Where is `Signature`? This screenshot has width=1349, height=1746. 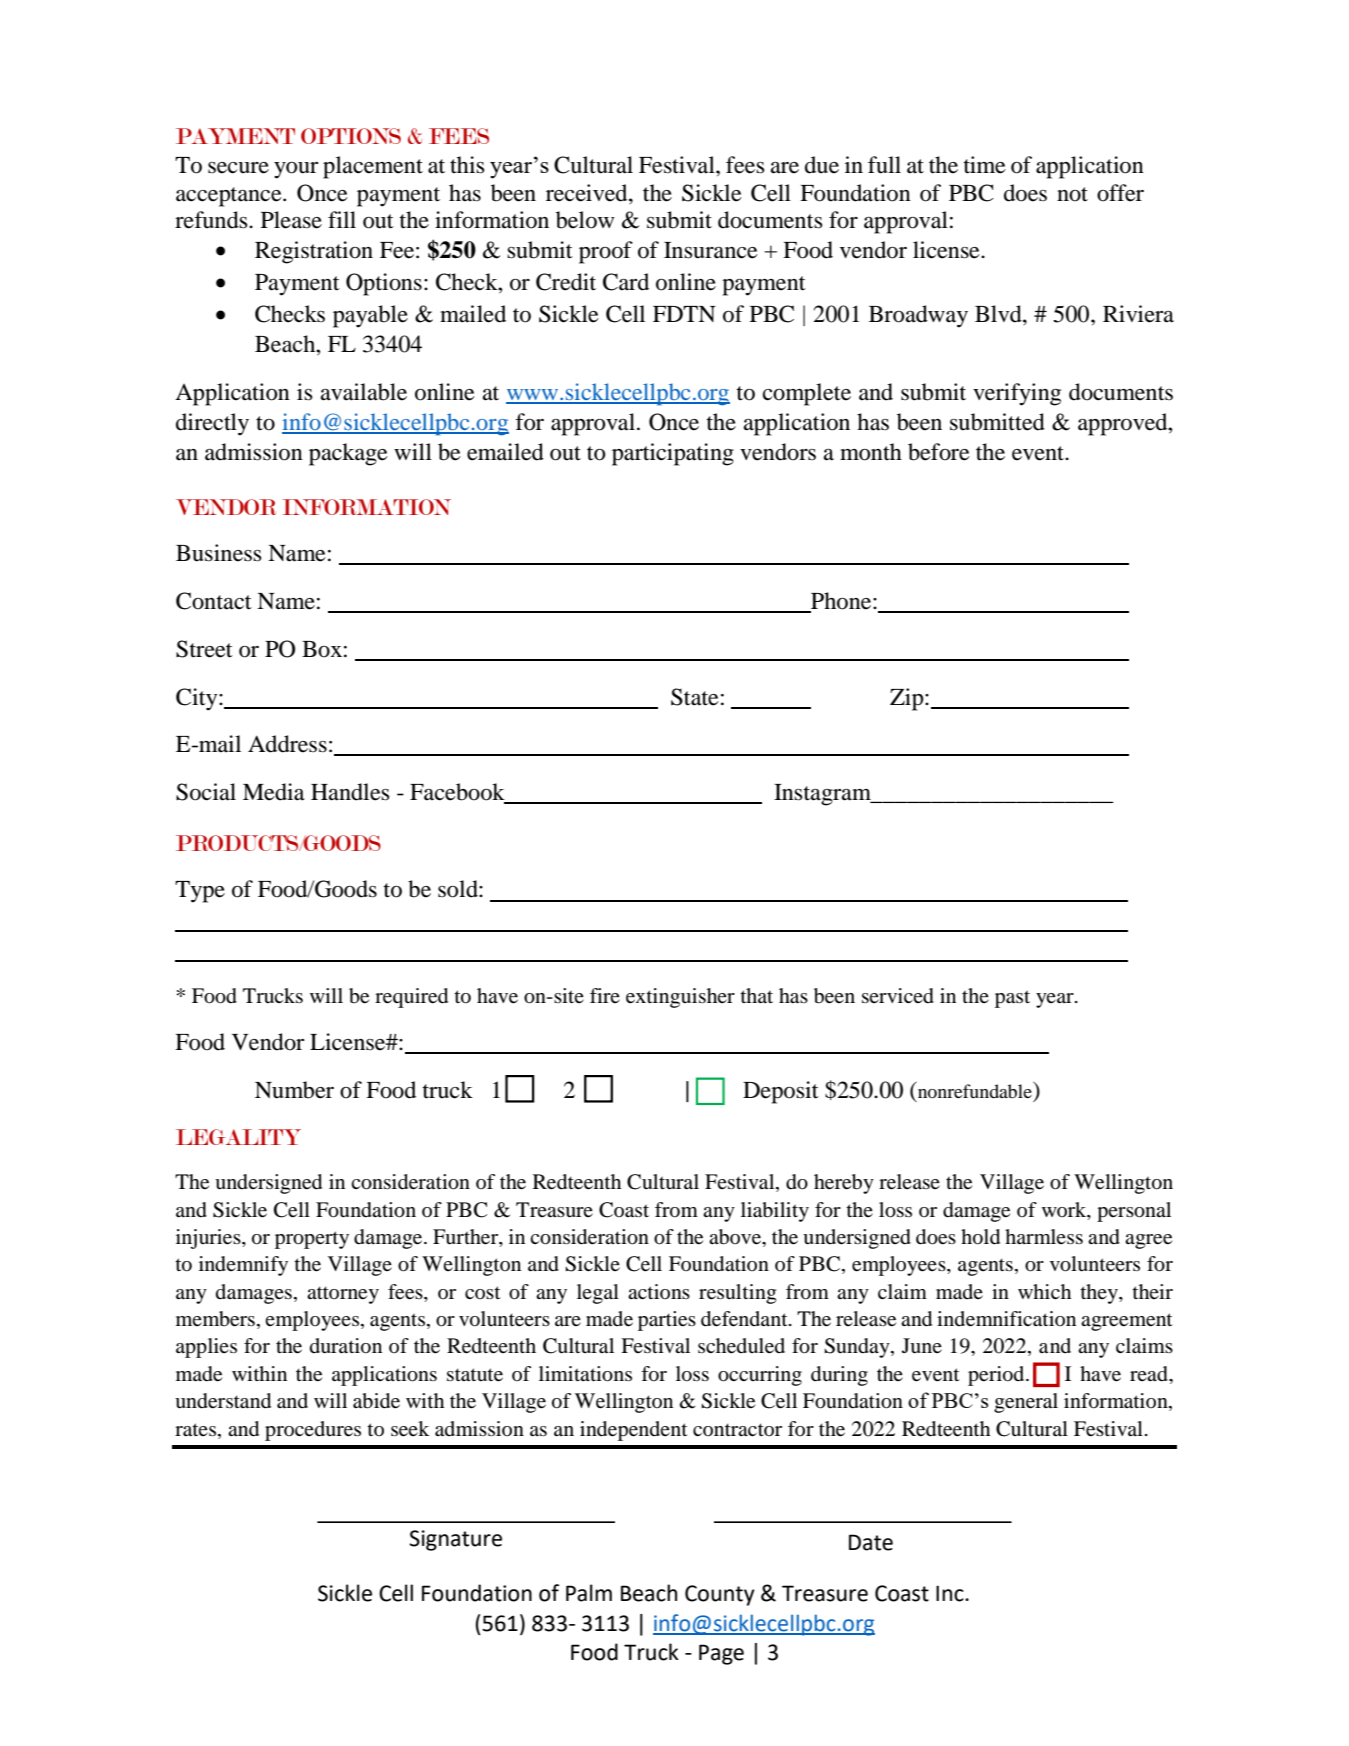
Signature is located at coordinates (455, 1540).
